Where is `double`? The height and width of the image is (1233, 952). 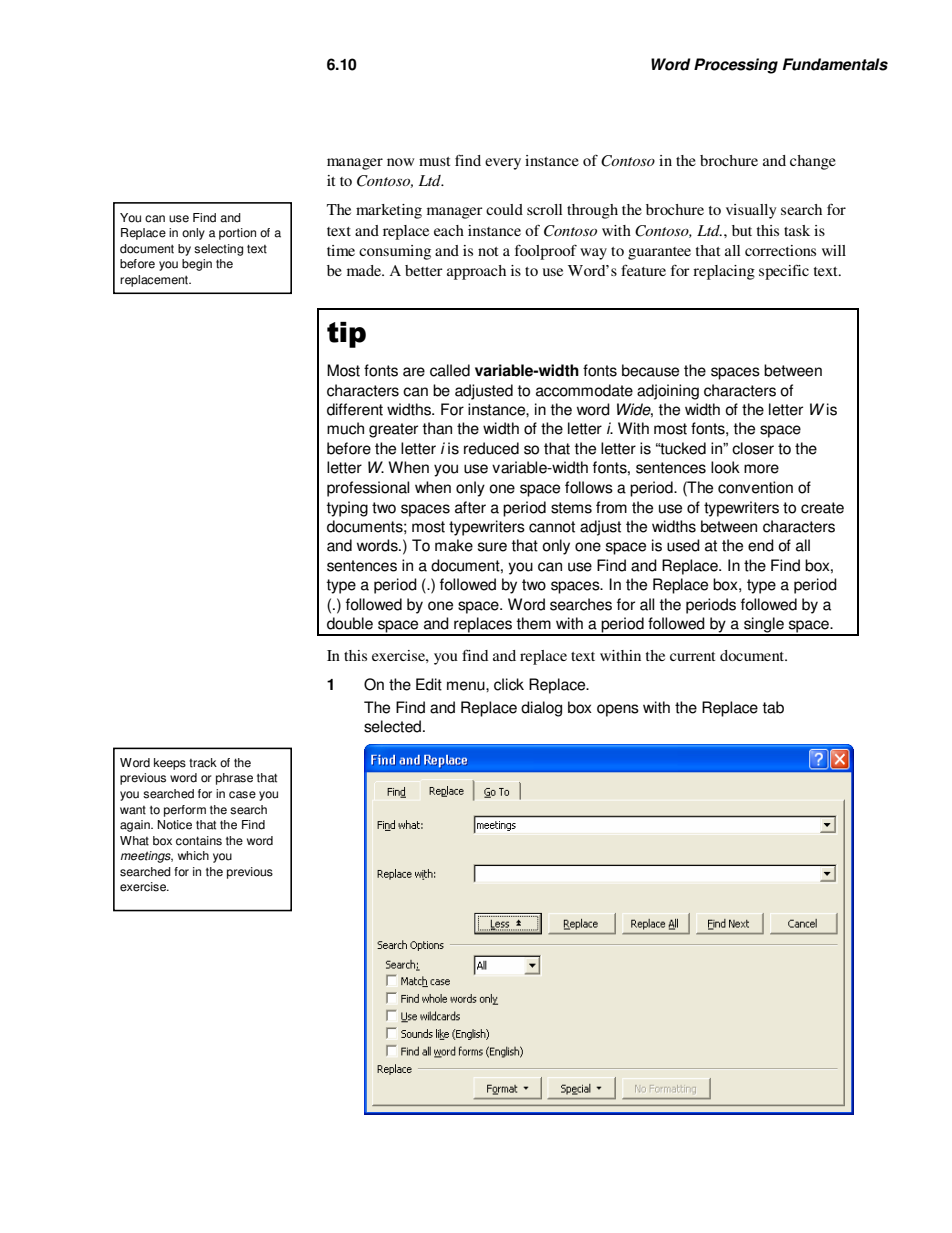 double is located at coordinates (350, 623).
